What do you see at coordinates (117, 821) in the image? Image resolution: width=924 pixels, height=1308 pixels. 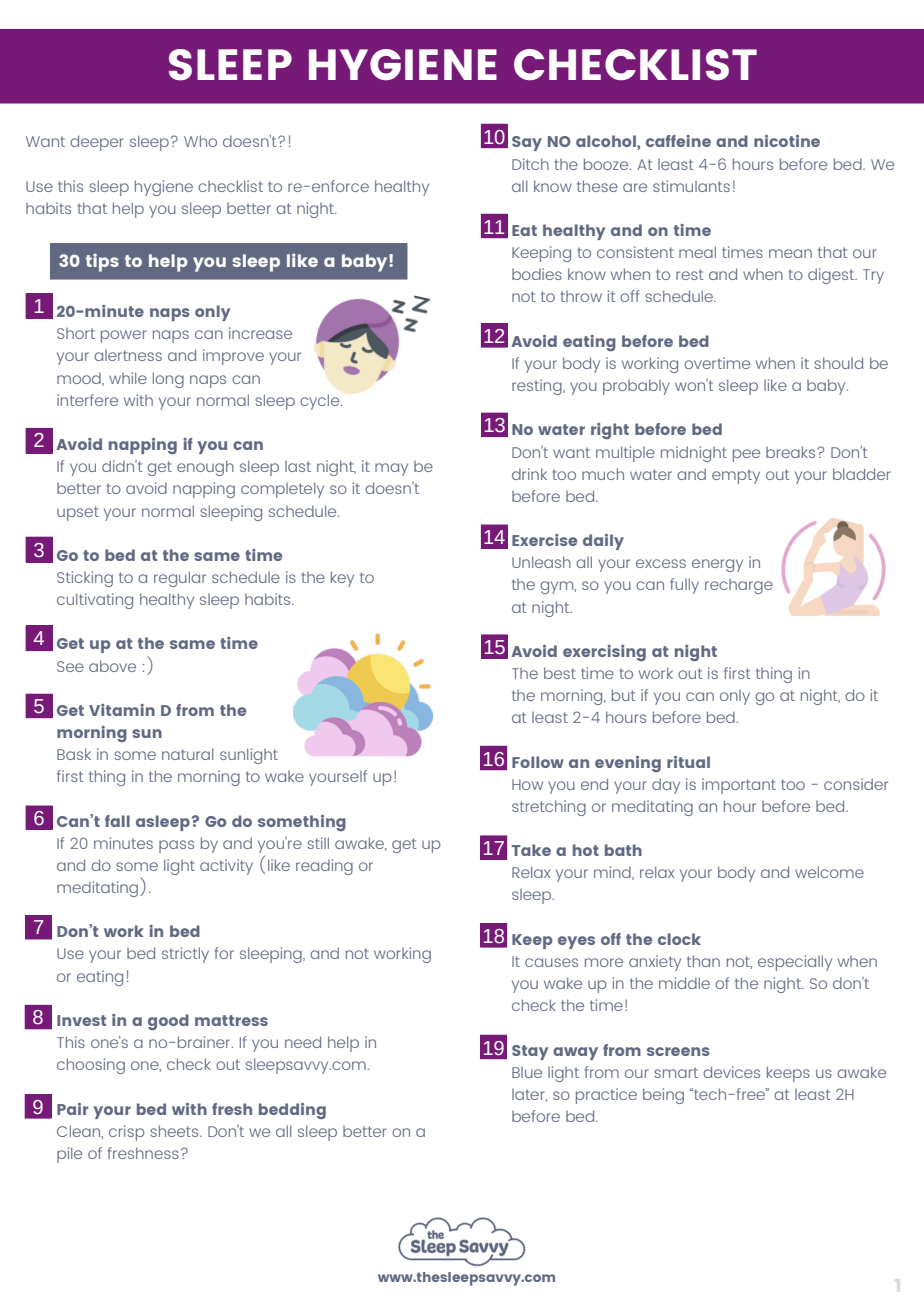 I see `fall` at bounding box center [117, 821].
